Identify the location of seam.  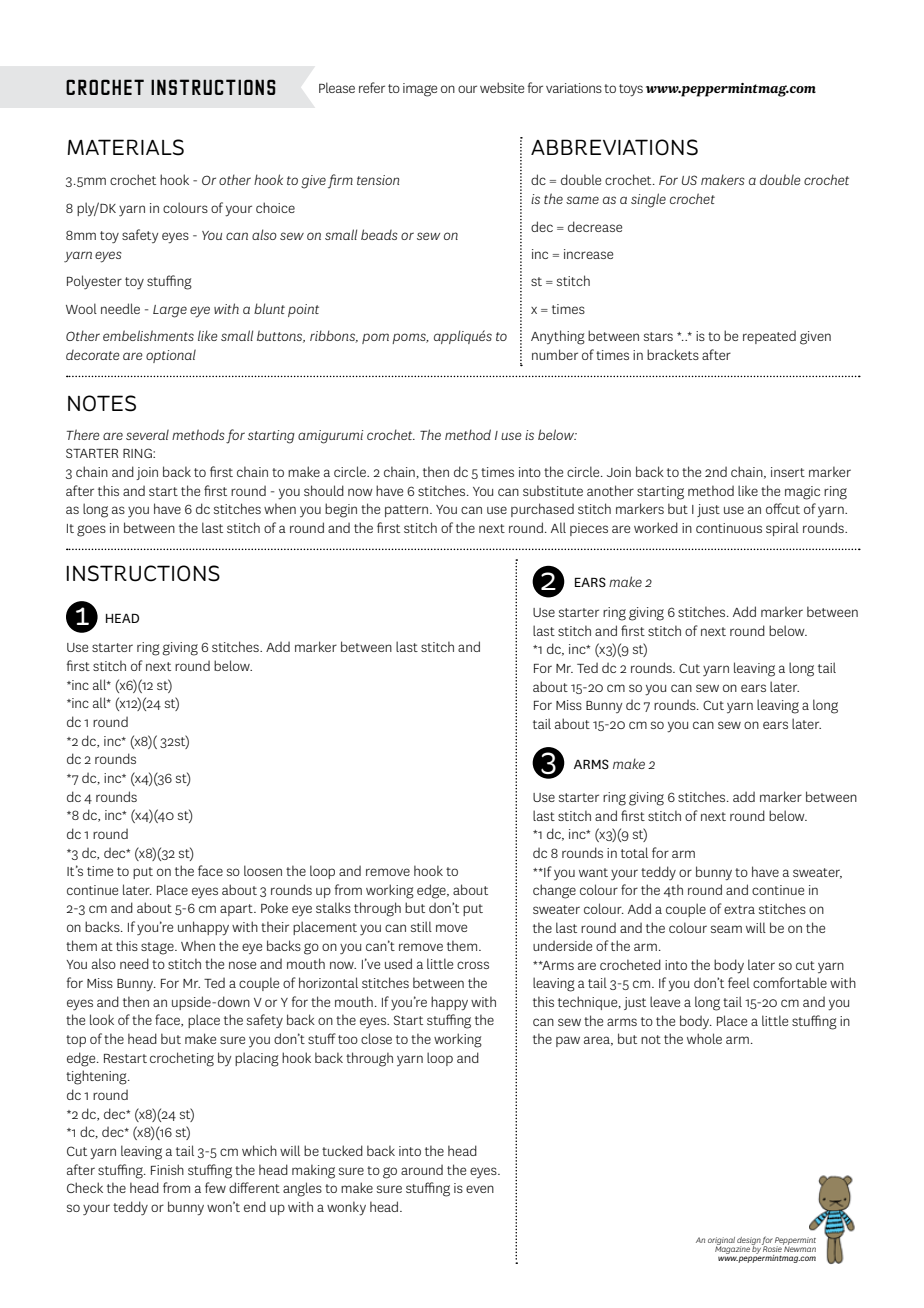
(726, 929).
